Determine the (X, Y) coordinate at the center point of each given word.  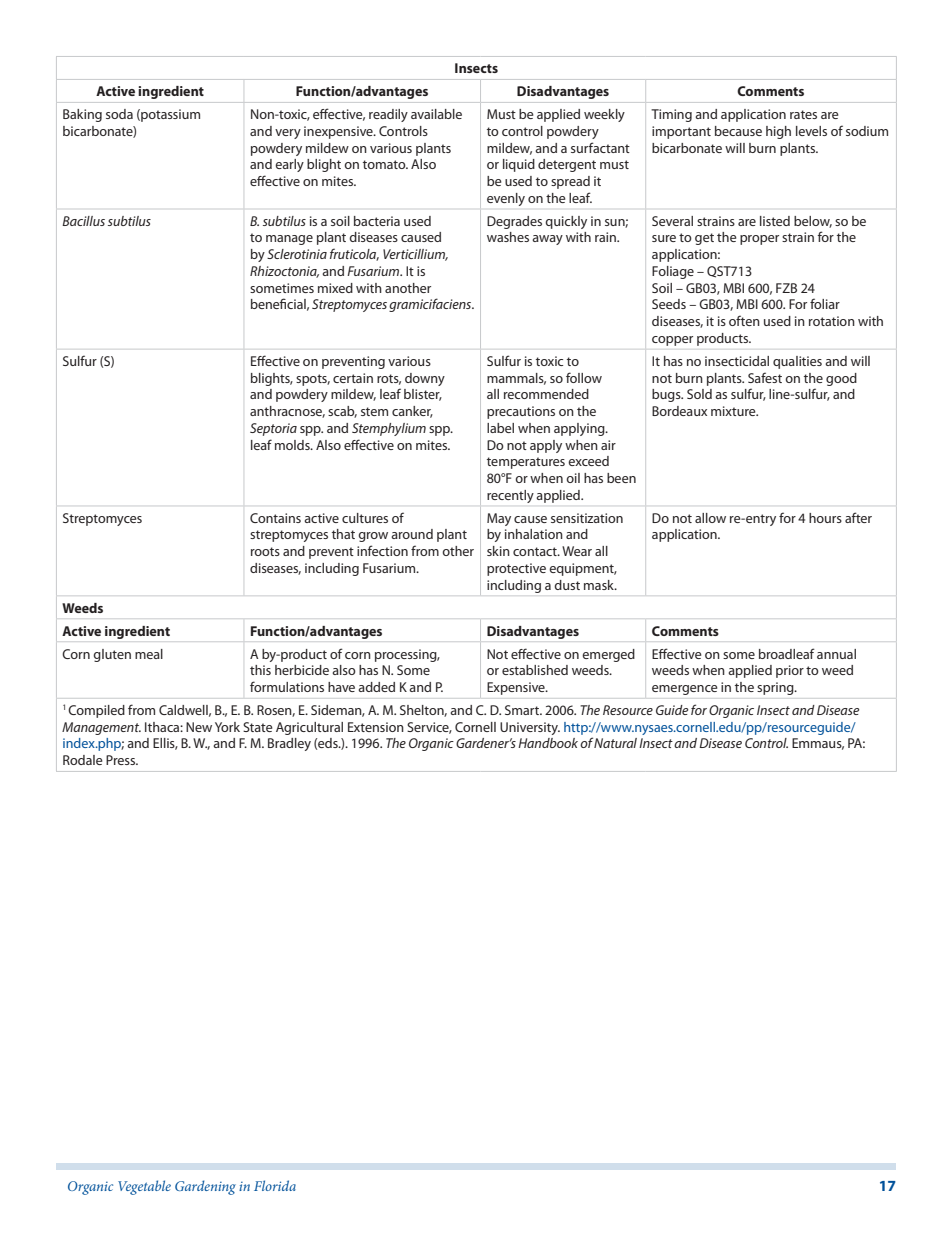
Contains (275, 518)
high (778, 132)
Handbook (548, 743)
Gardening (205, 1187)
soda (119, 114)
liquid (519, 165)
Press (121, 760)
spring (776, 688)
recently (510, 496)
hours (825, 518)
